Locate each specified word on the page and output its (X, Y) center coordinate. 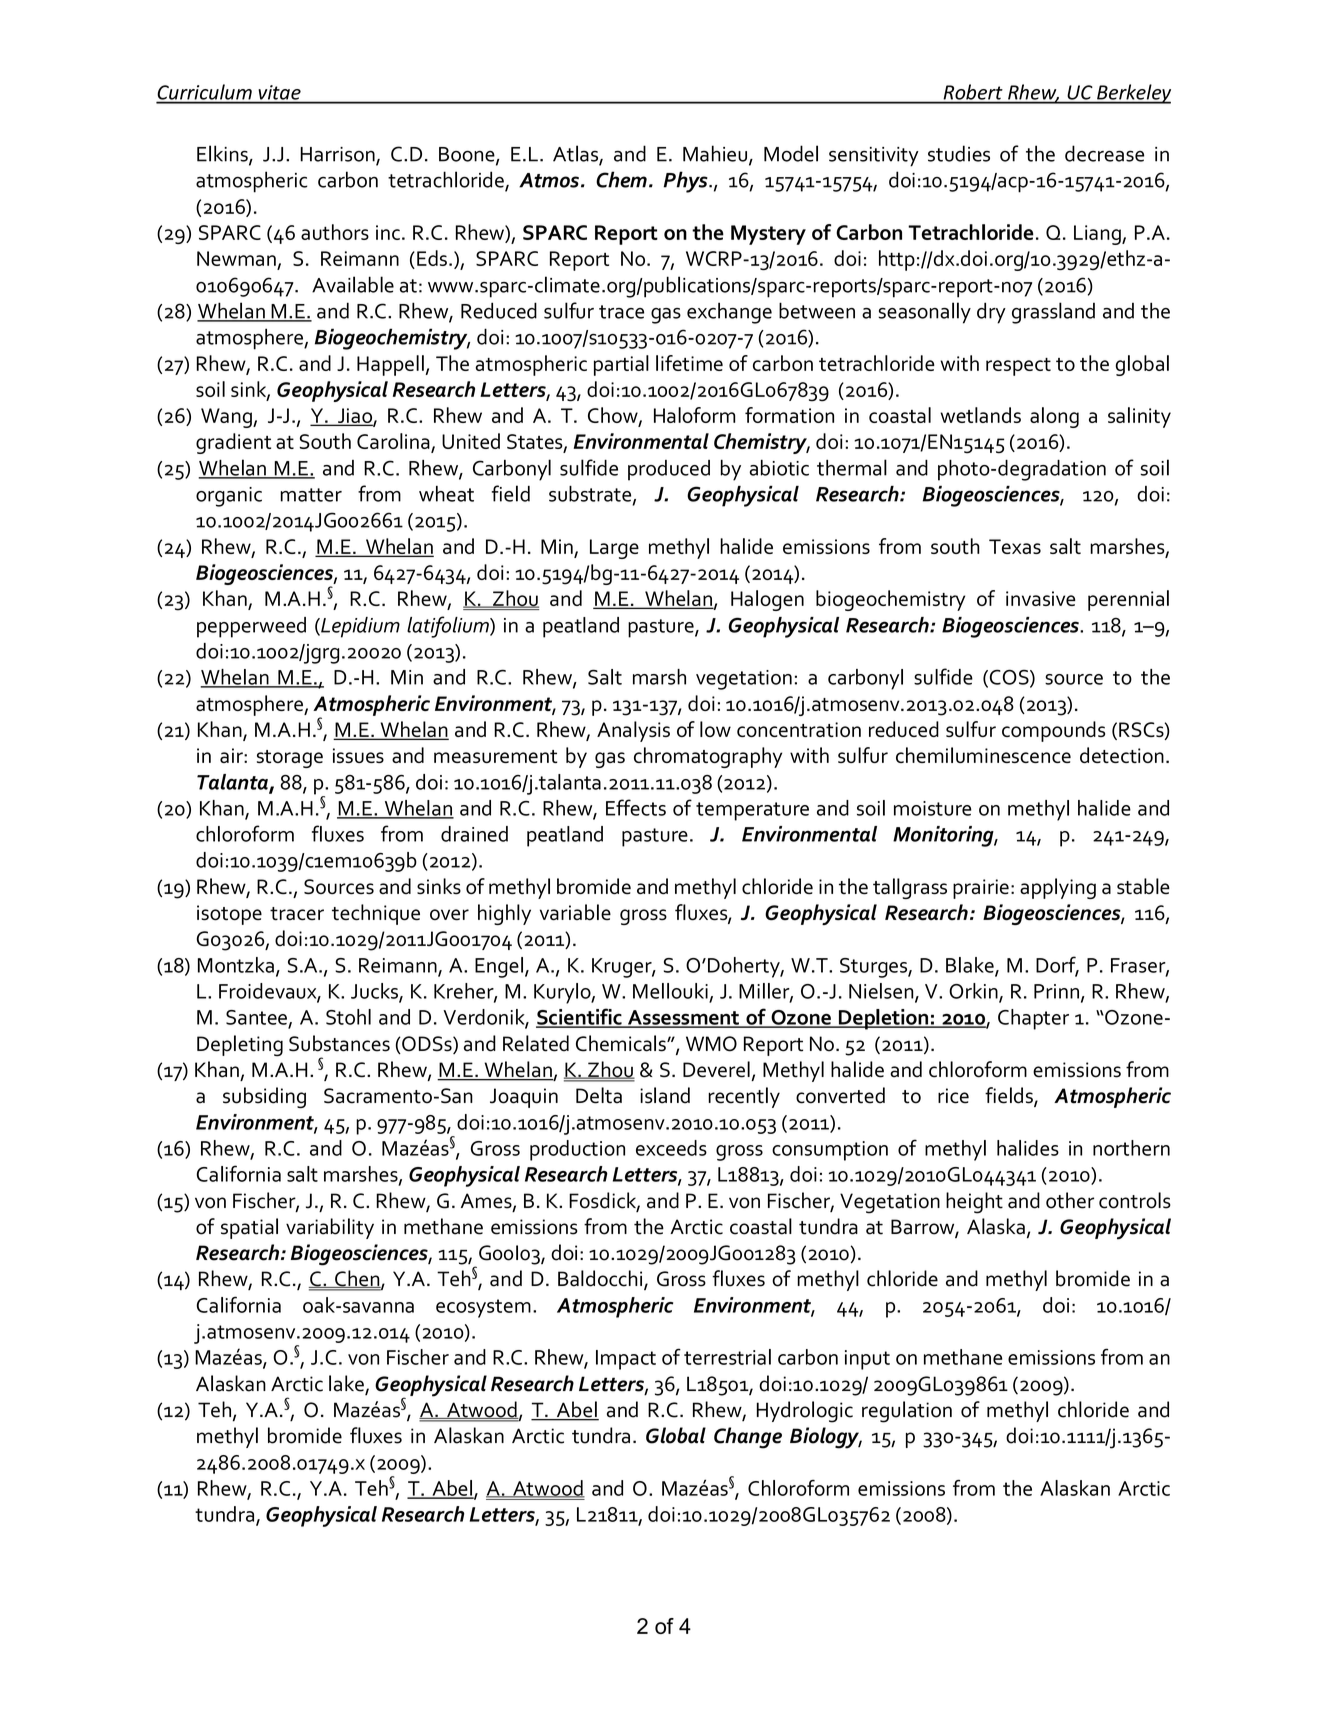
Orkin (974, 992)
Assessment (683, 1018)
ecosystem (483, 1308)
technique (376, 914)
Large (614, 549)
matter (311, 495)
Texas (1015, 546)
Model (791, 153)
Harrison (338, 155)
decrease (1104, 153)
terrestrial (727, 1357)
